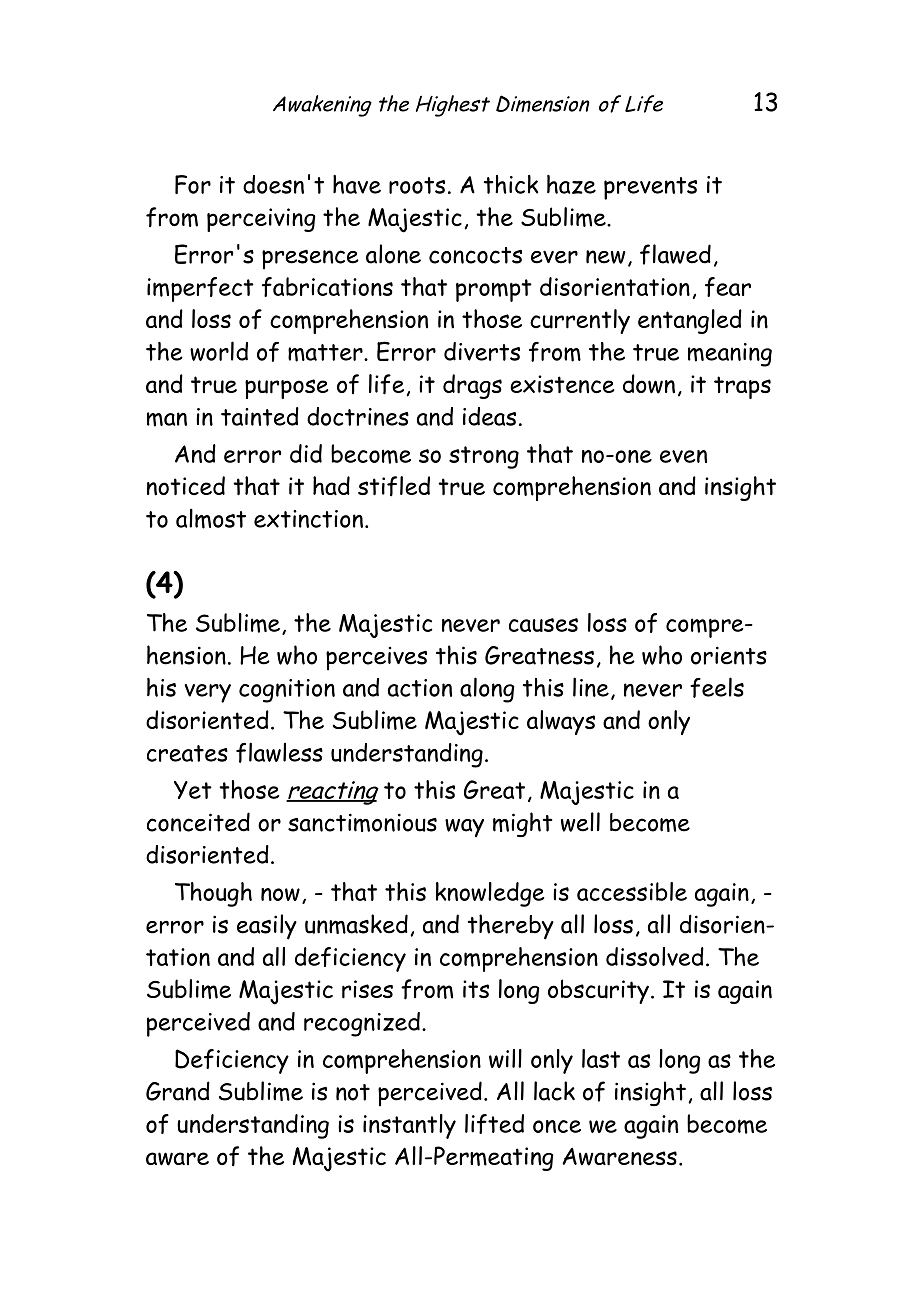  Describe the element at coordinates (417, 185) in the screenshot. I see `roots` at that location.
